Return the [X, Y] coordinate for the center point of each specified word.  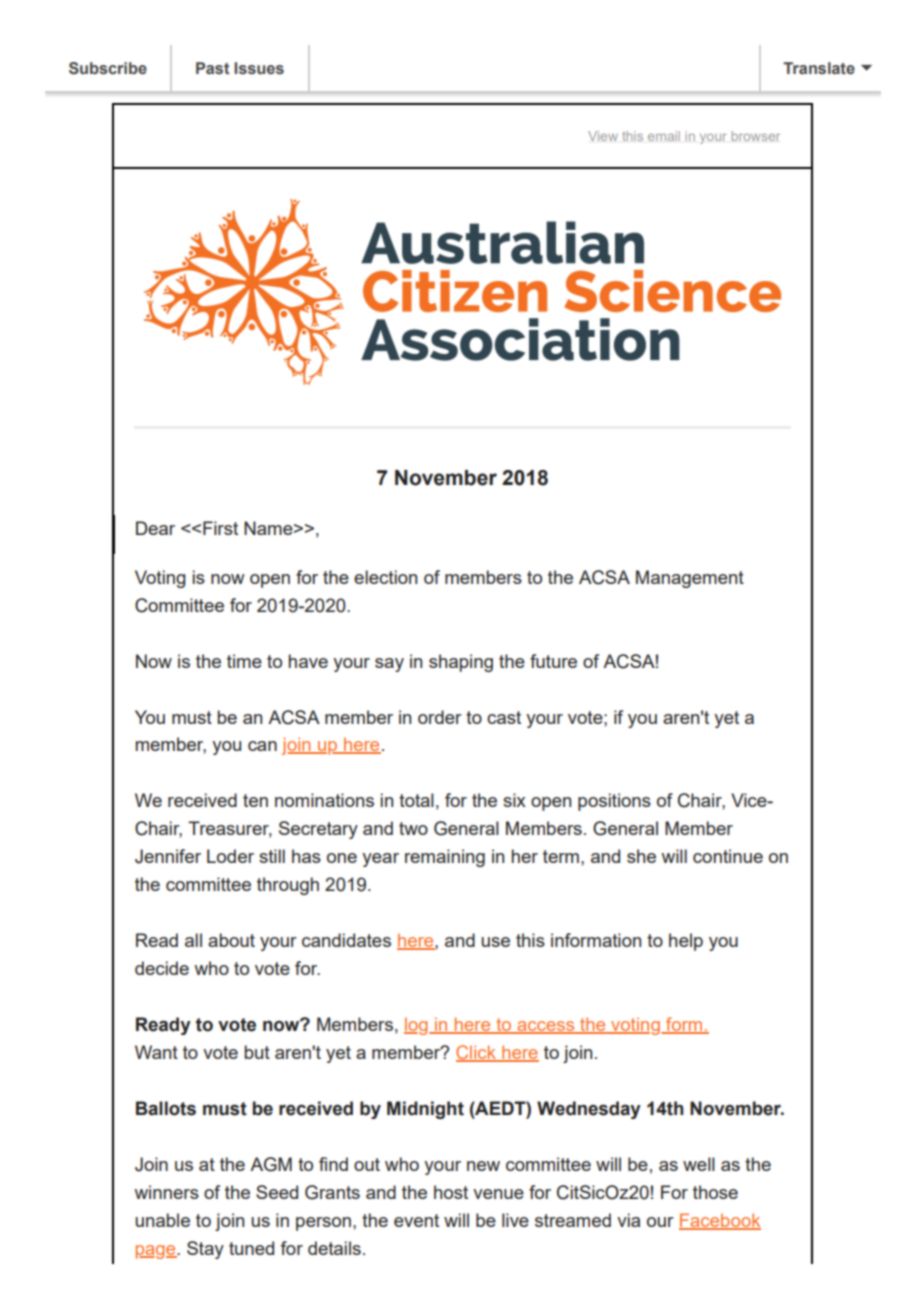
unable [162, 1220]
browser [756, 136]
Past [213, 68]
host [451, 1192]
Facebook [720, 1221]
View [603, 136]
